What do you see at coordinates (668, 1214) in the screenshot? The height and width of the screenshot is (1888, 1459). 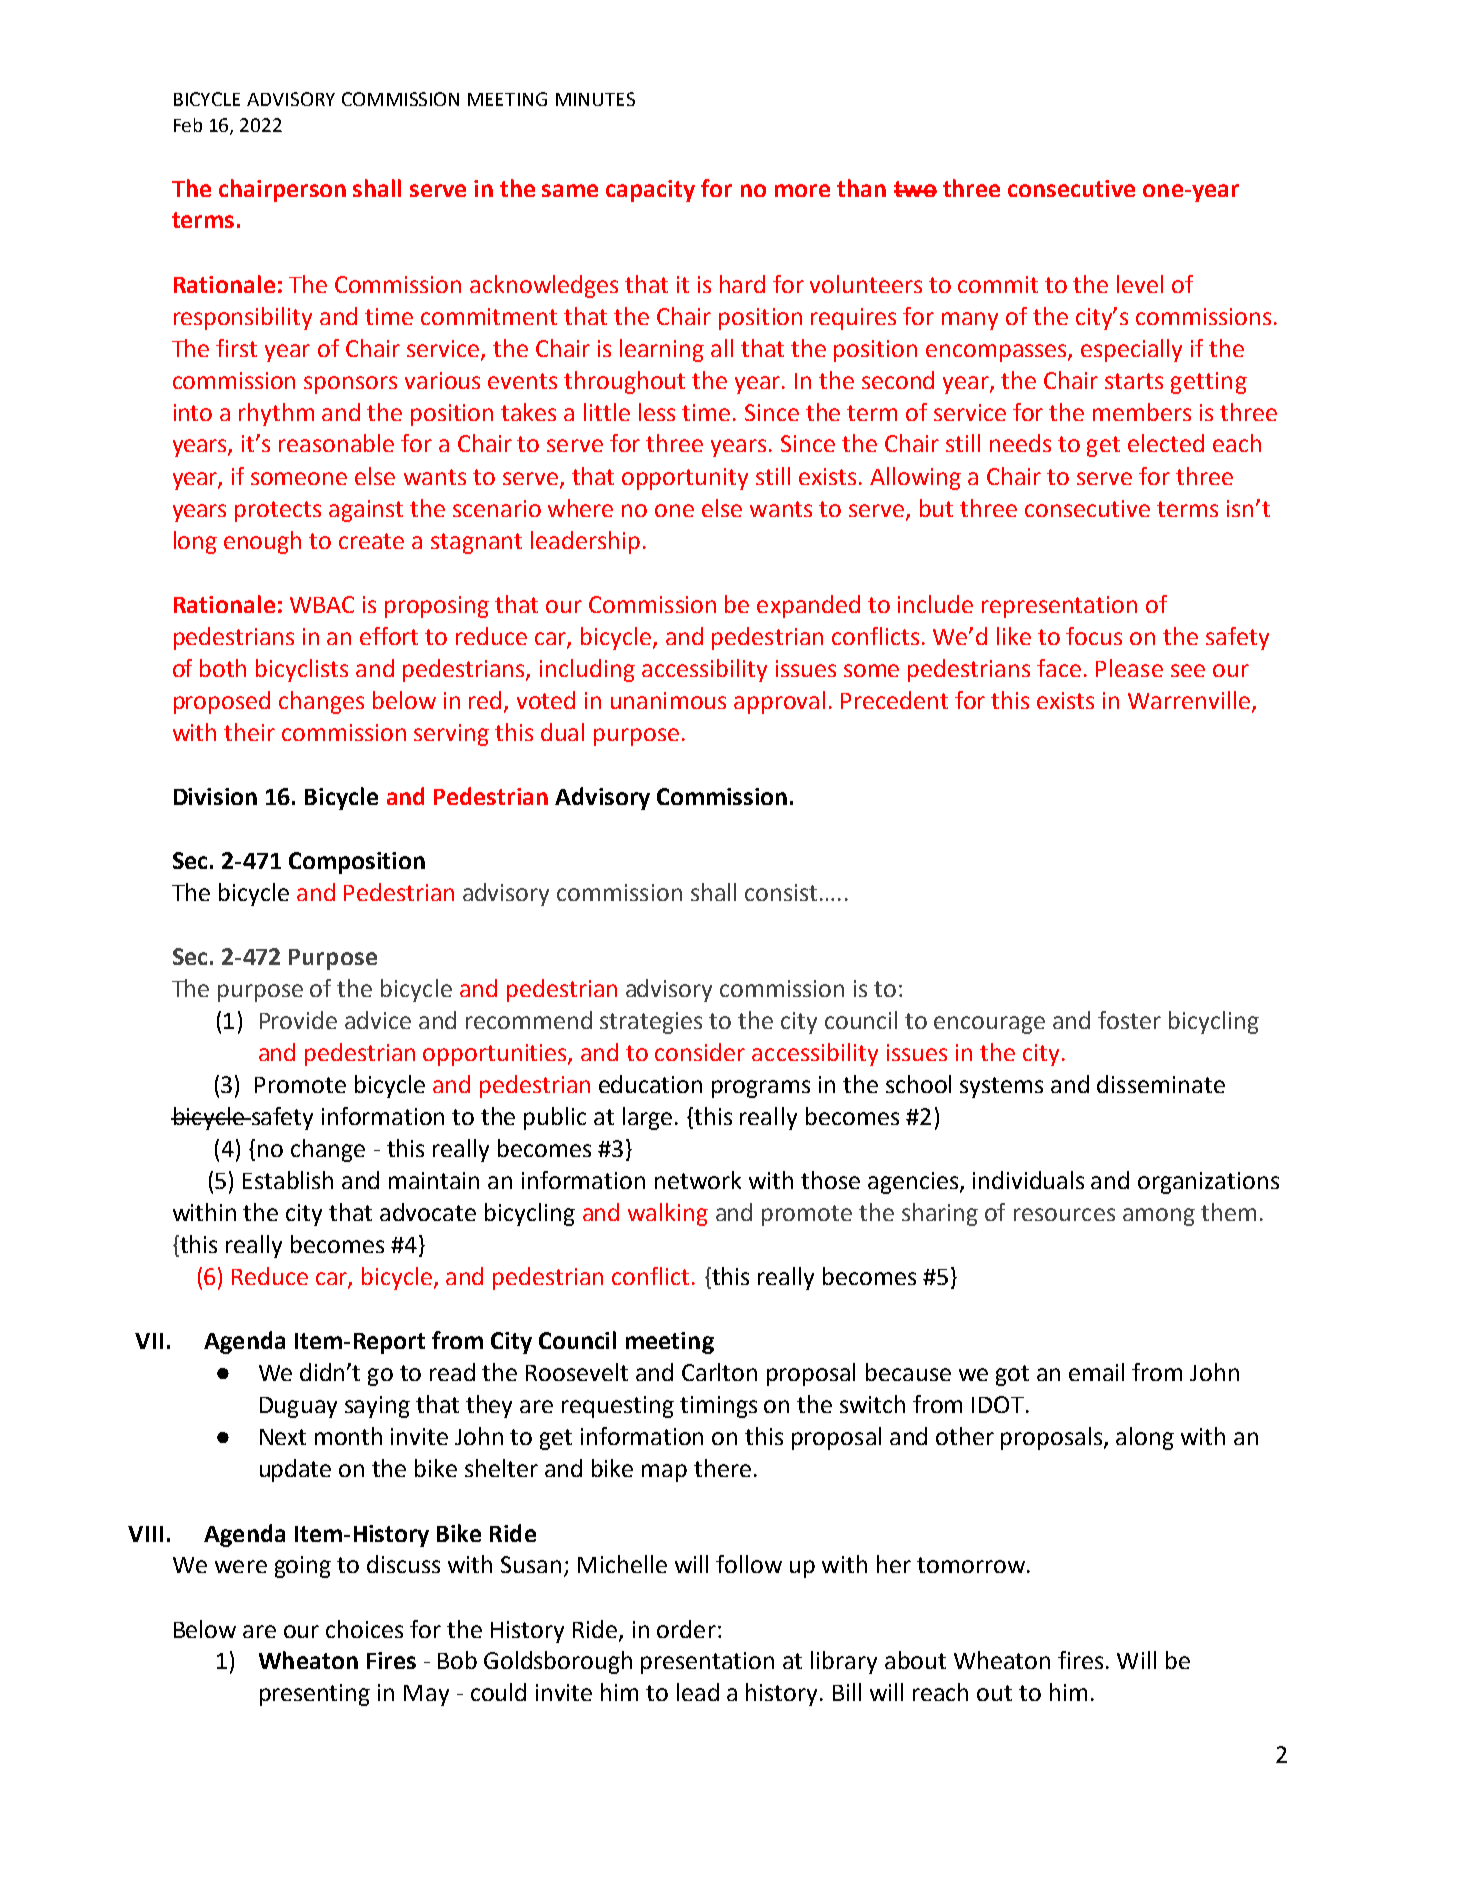 I see `walking` at bounding box center [668, 1214].
